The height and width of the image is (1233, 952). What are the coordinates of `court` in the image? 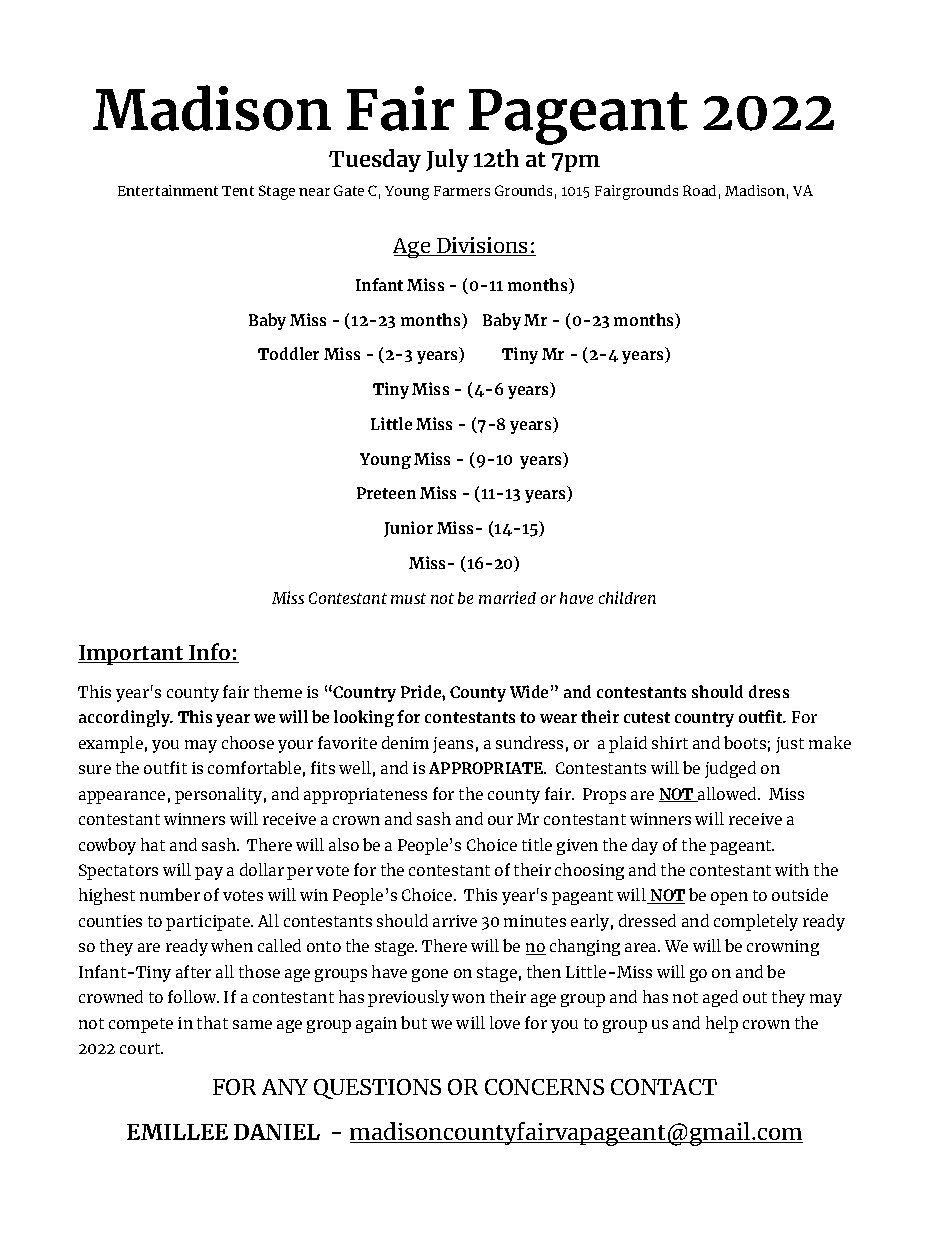 It's located at (141, 1048).
